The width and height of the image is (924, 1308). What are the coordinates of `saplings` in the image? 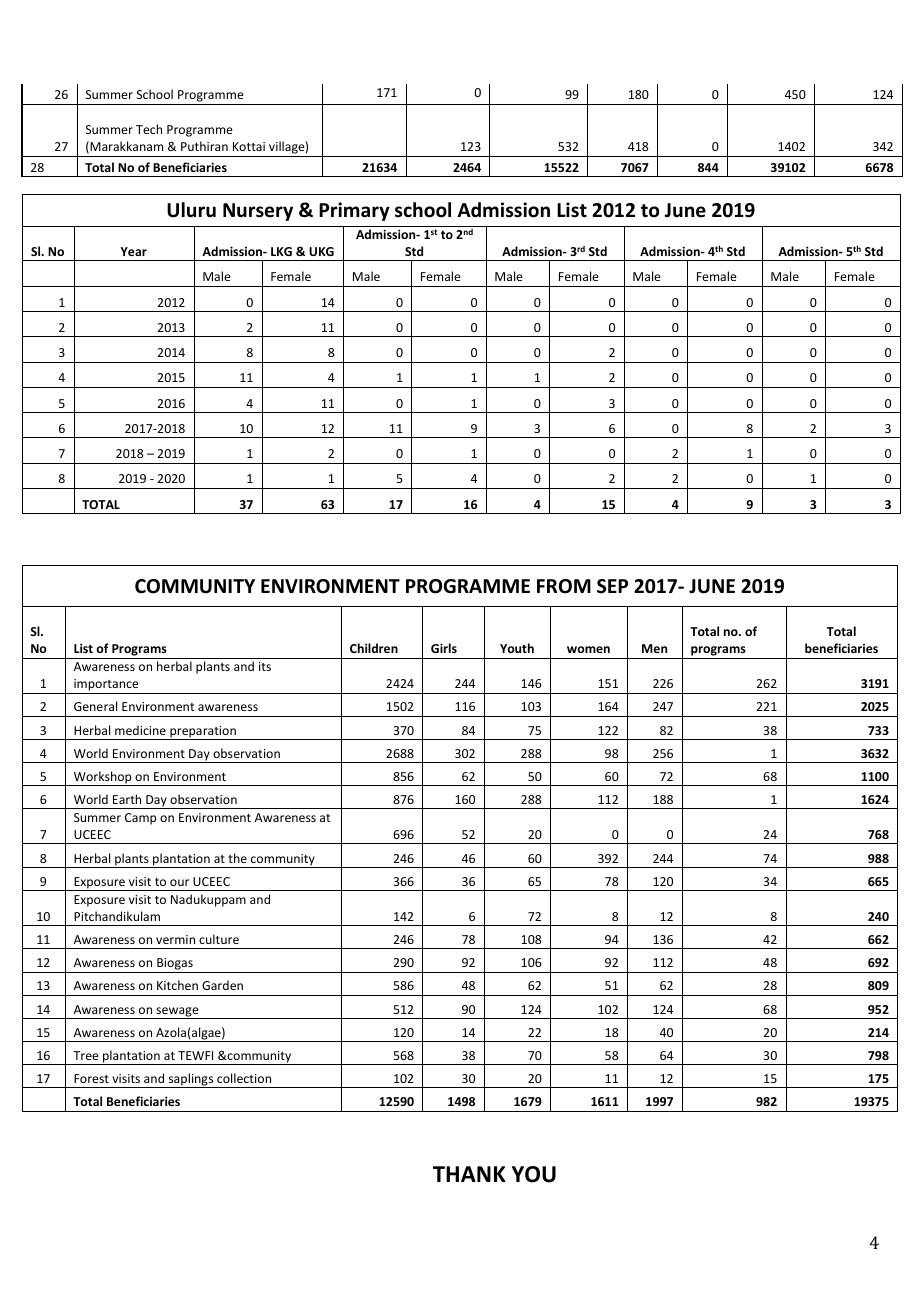 It's located at (191, 1080).
